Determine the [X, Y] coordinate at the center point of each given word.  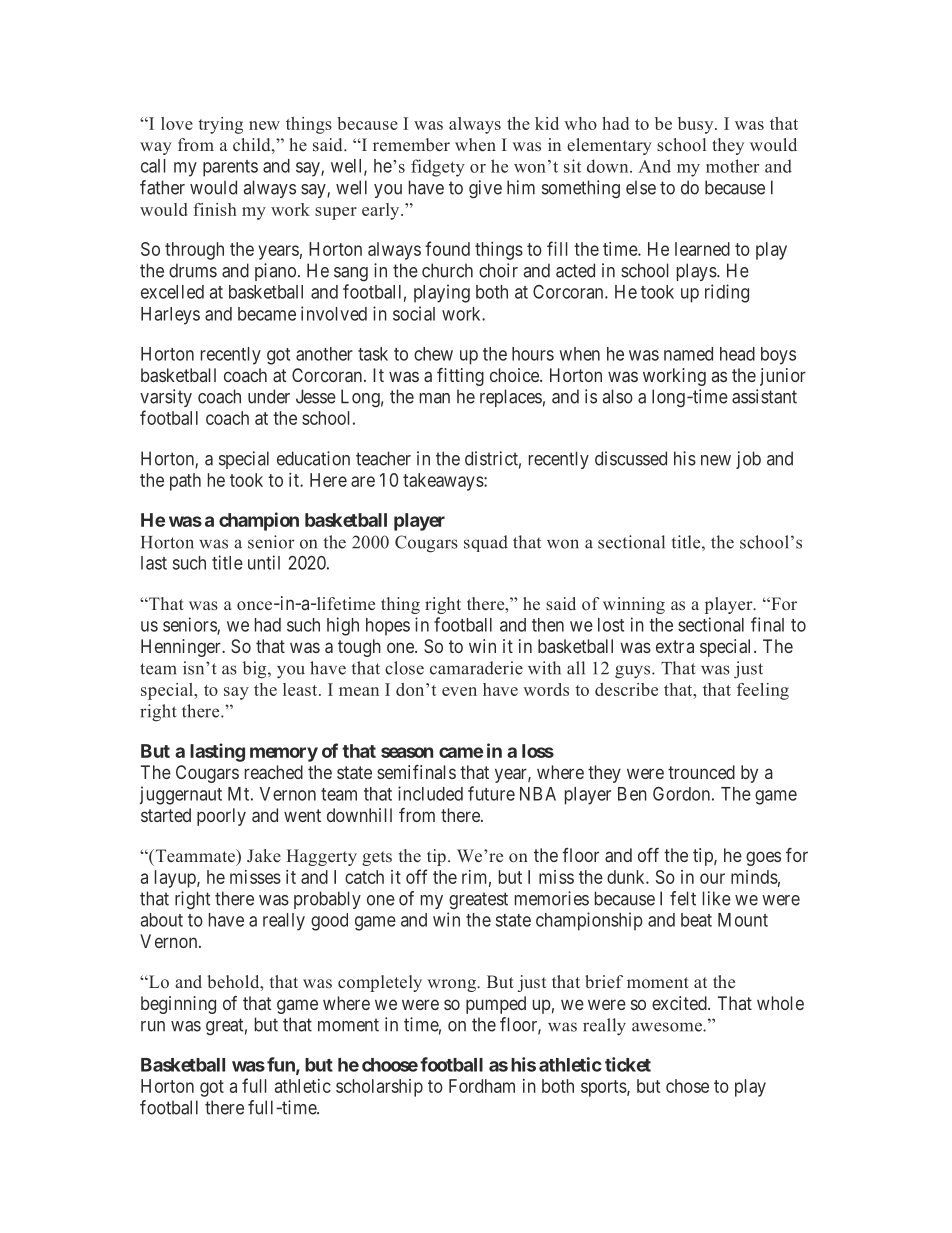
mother [732, 166]
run [153, 1026]
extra [675, 646]
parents [230, 168]
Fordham [482, 1086]
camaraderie [476, 668]
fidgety [438, 168]
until [264, 562]
